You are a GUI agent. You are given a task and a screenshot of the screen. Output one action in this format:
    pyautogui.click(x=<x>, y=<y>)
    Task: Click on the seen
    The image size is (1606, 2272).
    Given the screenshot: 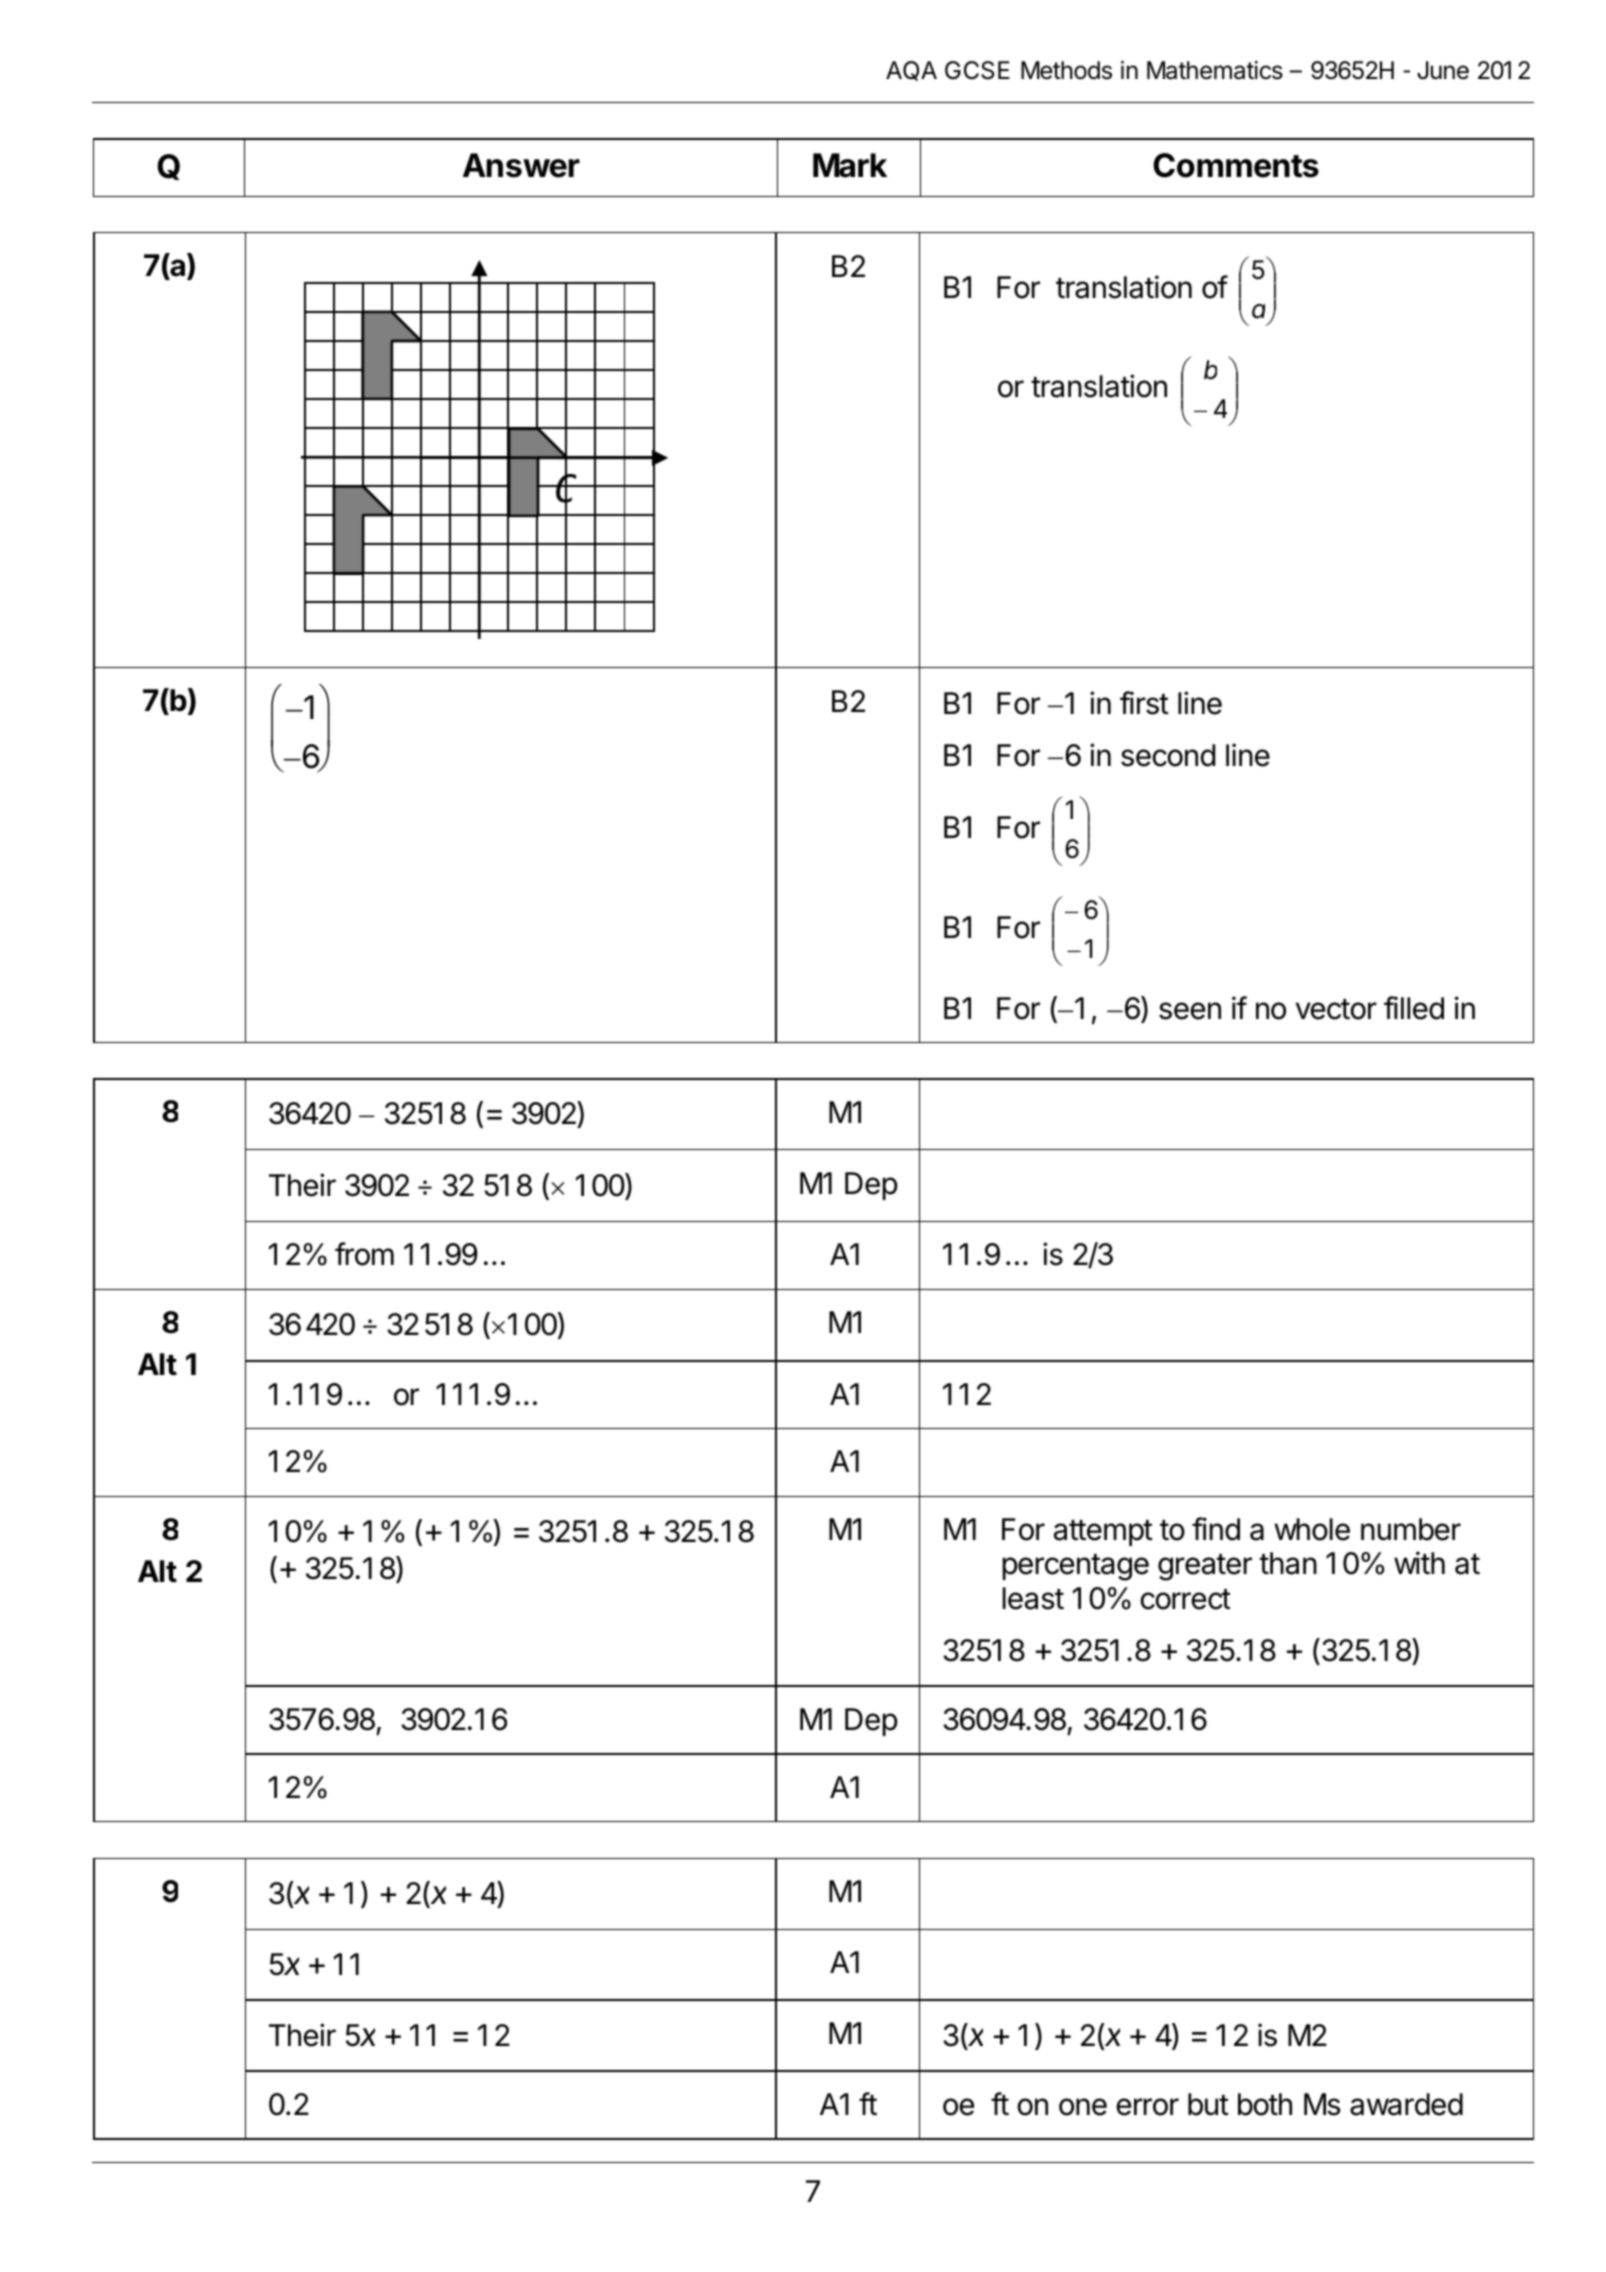 What is the action you would take?
    pyautogui.click(x=1190, y=1011)
